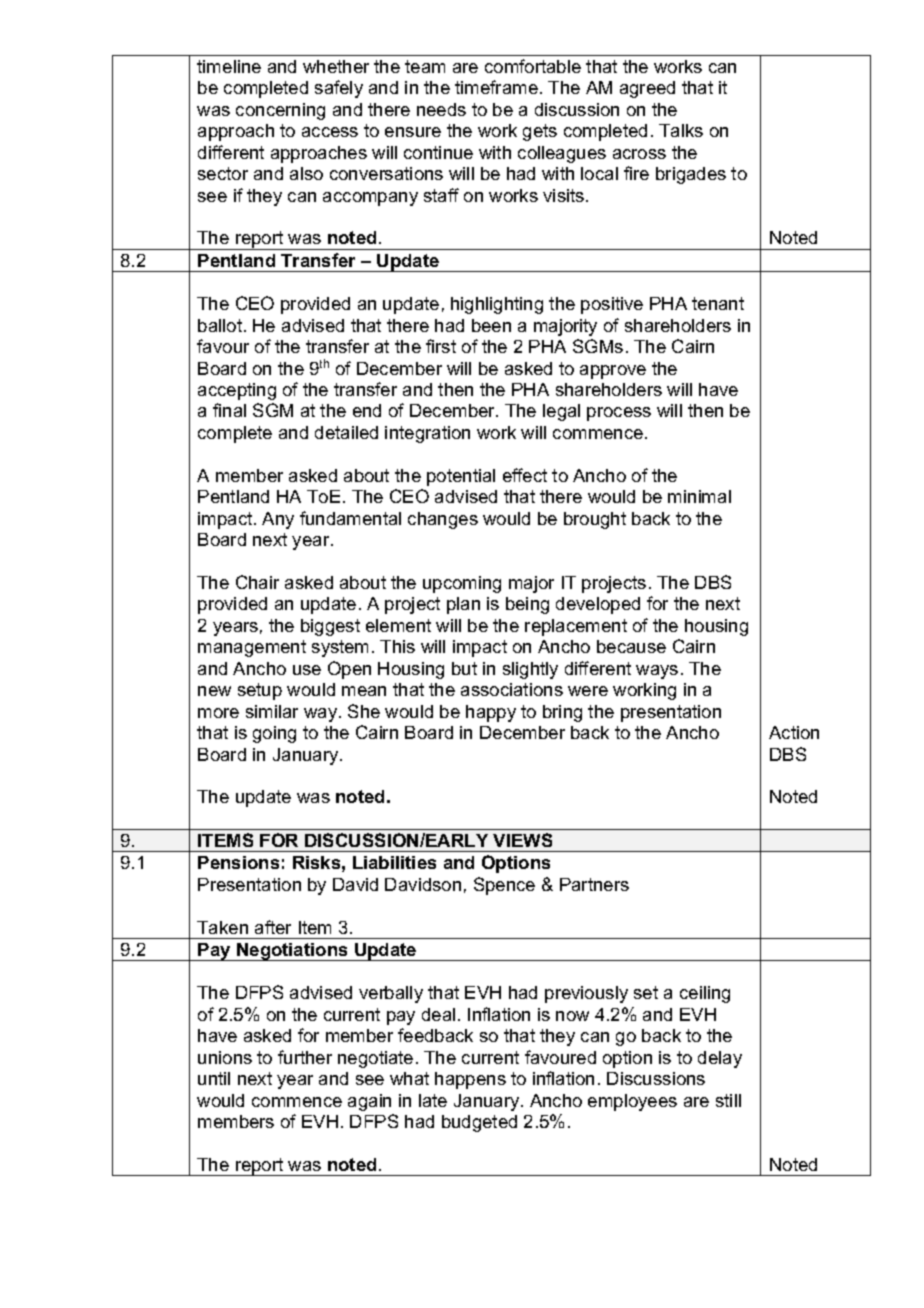 The image size is (924, 1308). I want to click on Talks, so click(681, 130).
